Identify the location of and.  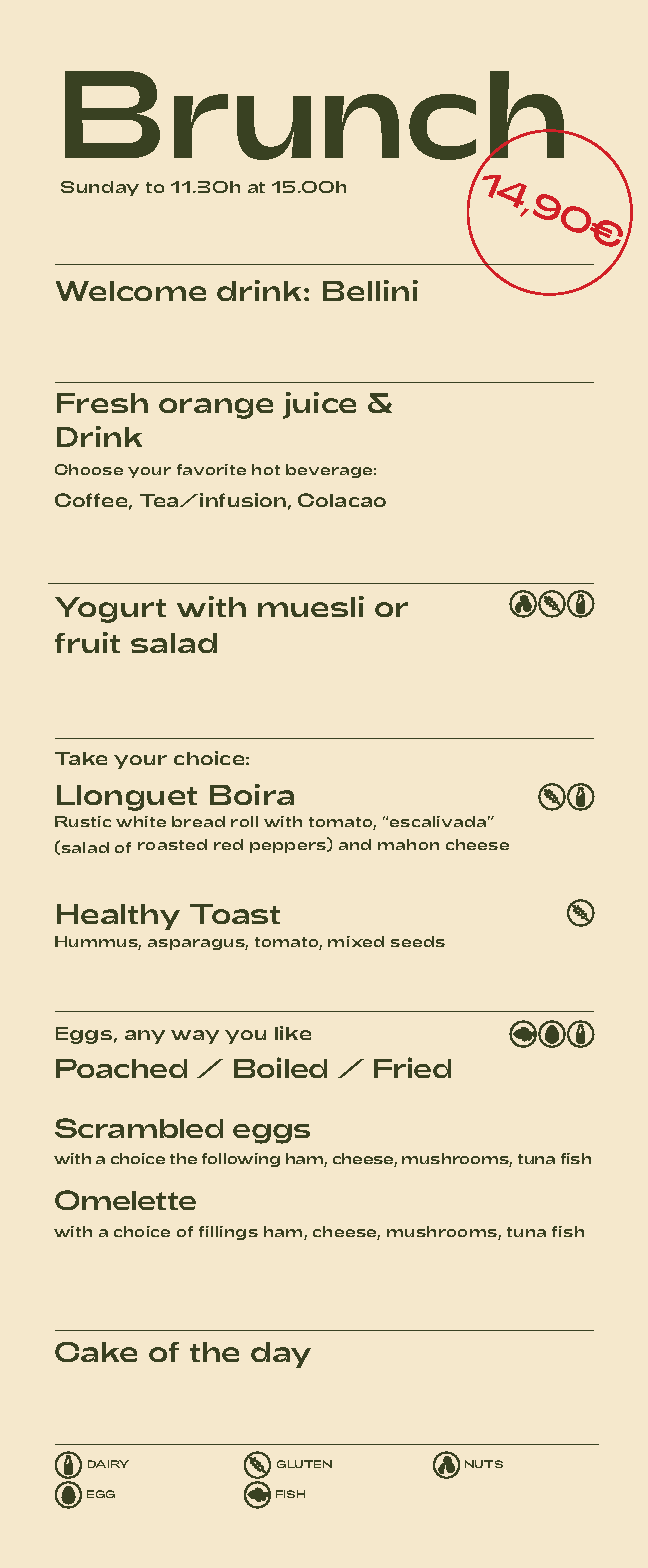
(355, 844).
